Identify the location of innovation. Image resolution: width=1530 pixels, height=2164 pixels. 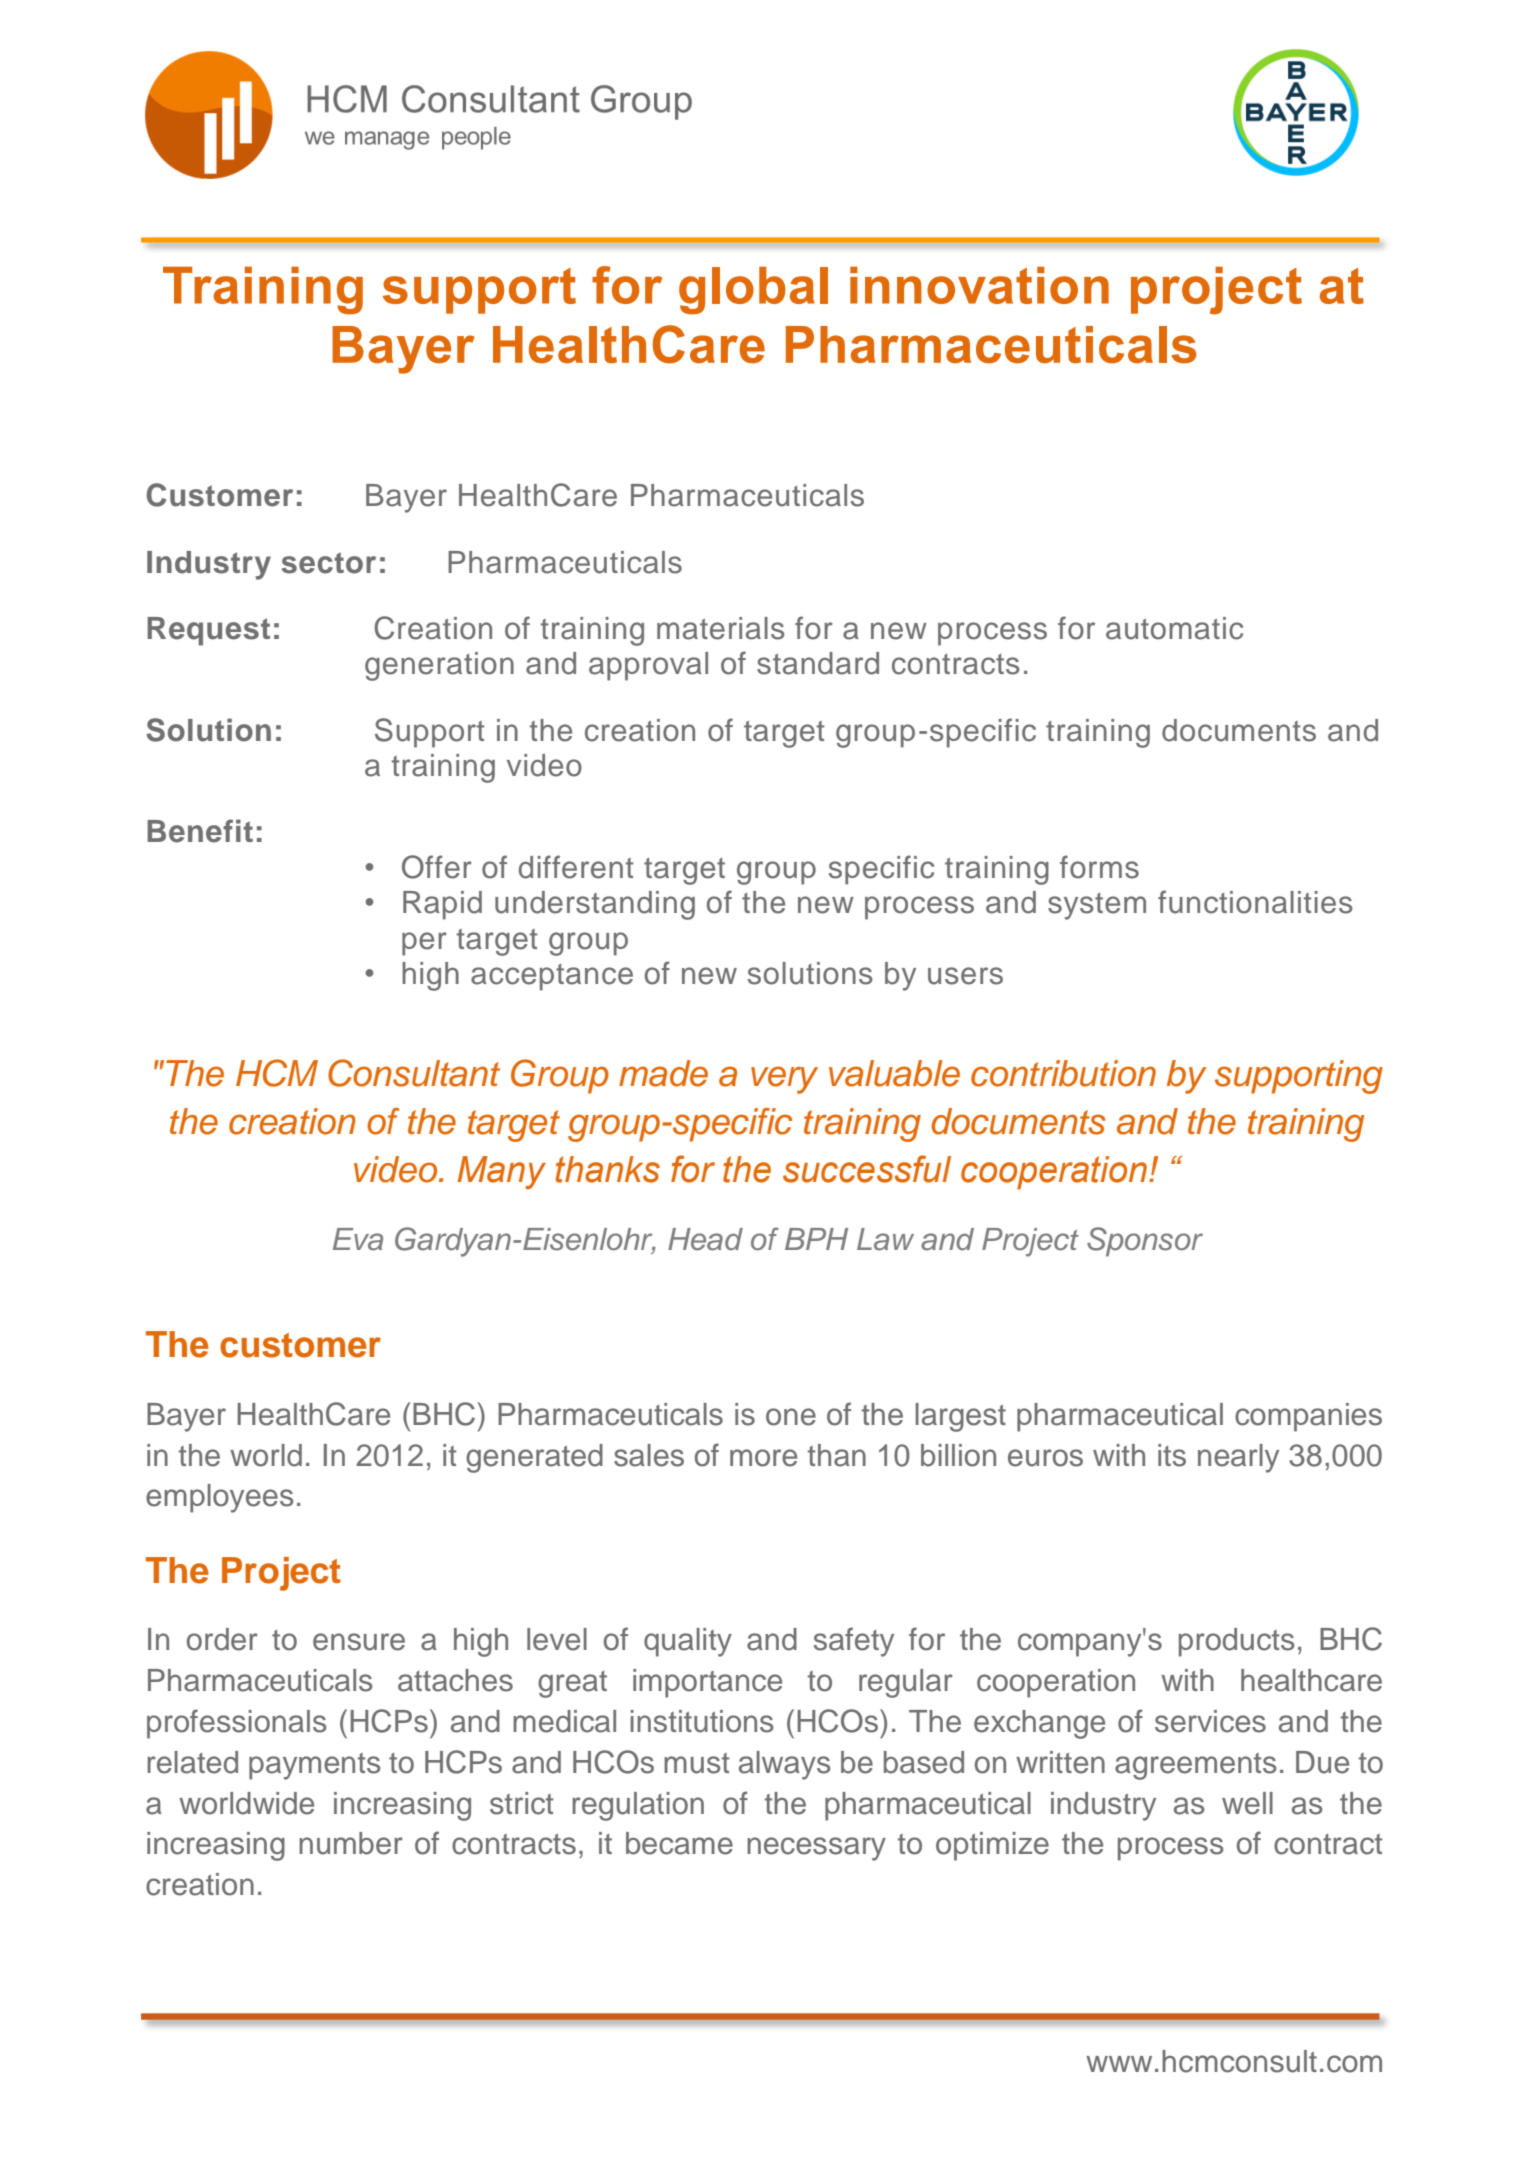
(979, 285).
